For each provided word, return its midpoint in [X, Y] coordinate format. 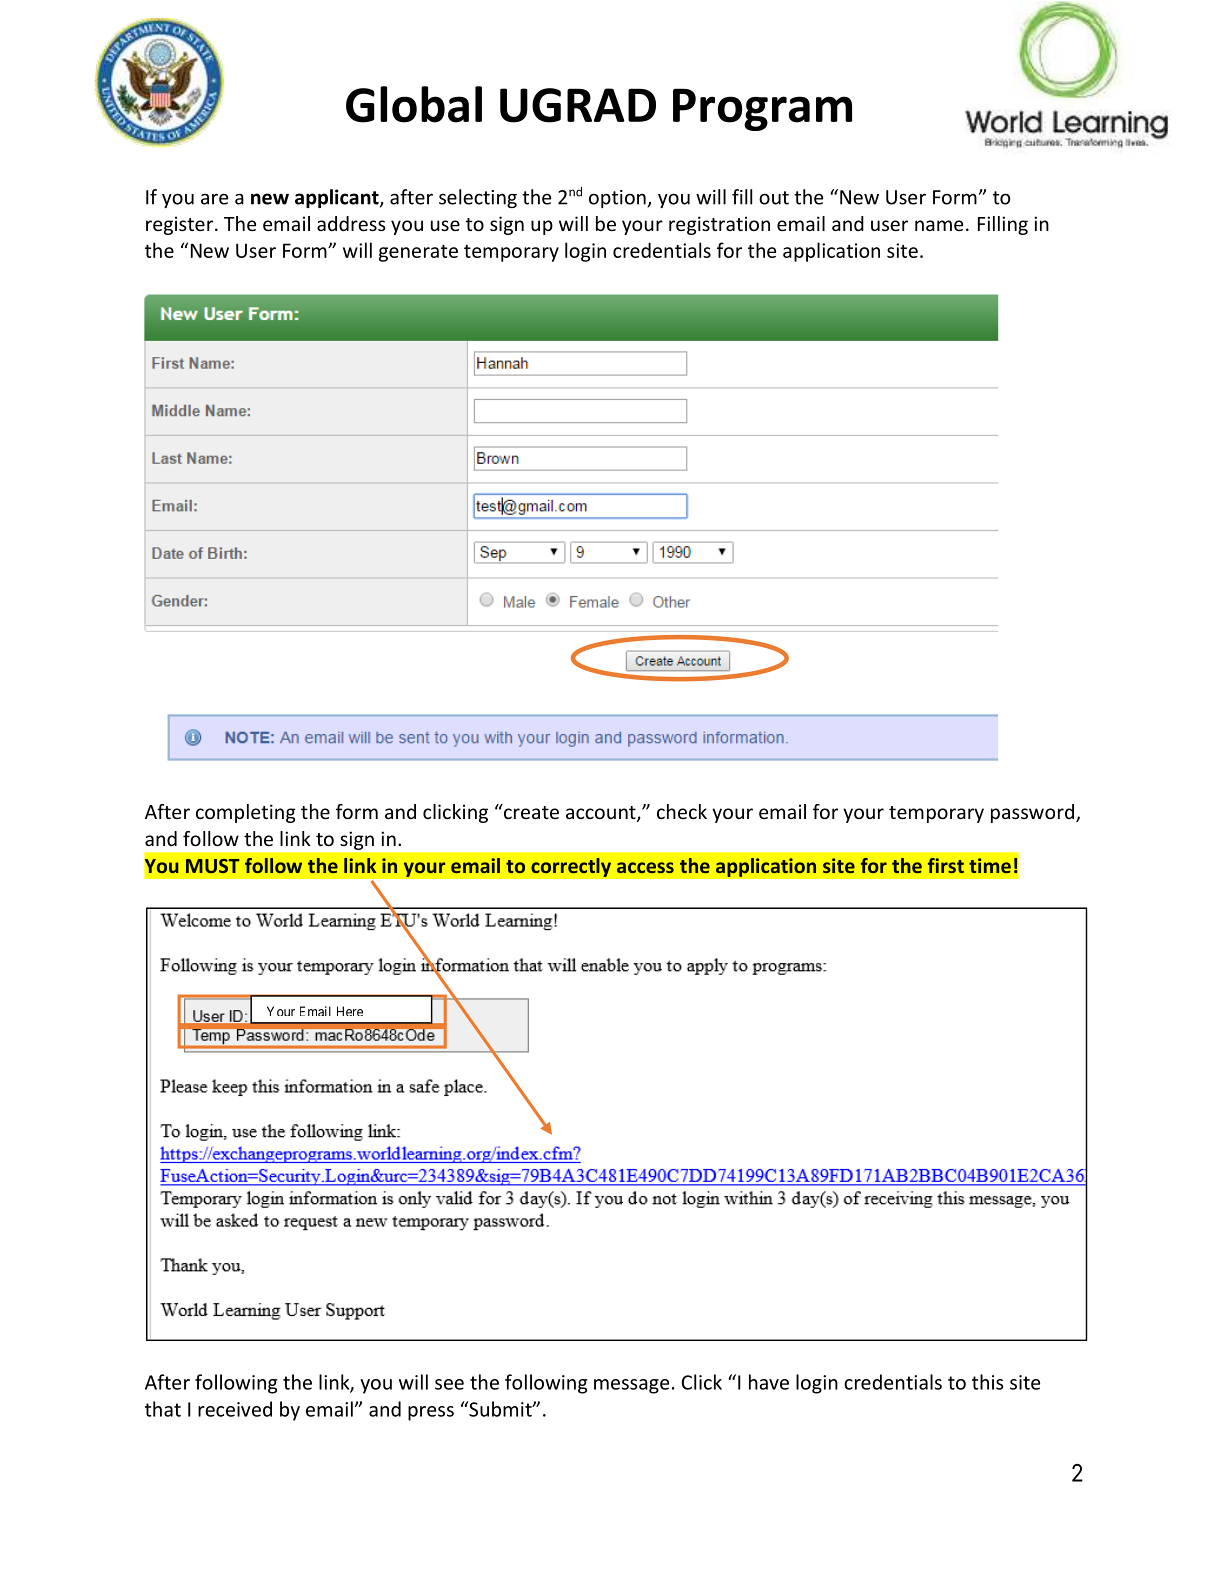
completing [246, 813]
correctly [571, 867]
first [946, 865]
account [602, 814]
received [235, 1409]
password [1032, 813]
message [631, 1386]
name [939, 225]
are [214, 199]
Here [350, 1011]
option [618, 199]
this [988, 1382]
